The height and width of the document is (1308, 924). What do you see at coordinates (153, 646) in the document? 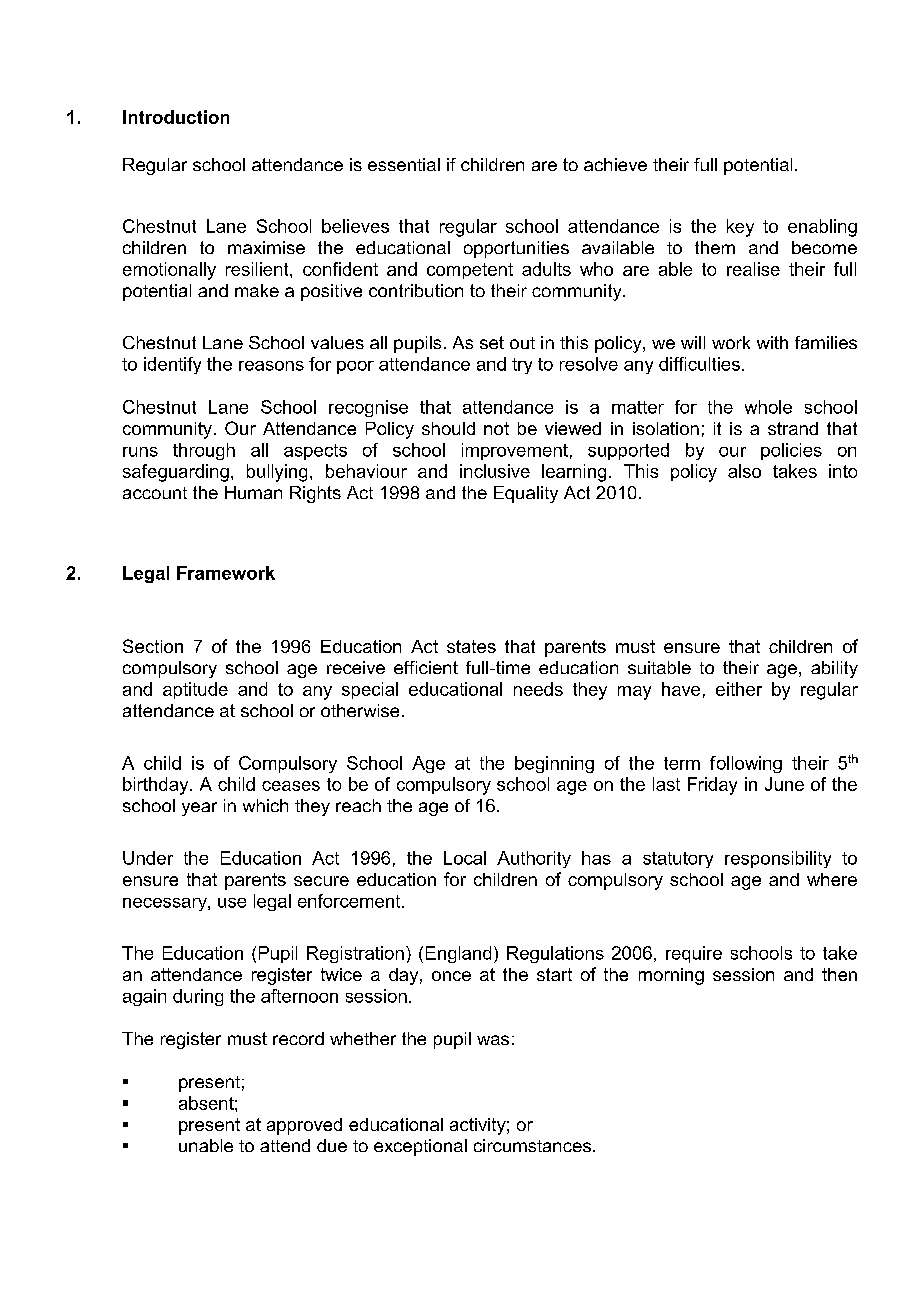
I see `Section` at bounding box center [153, 646].
